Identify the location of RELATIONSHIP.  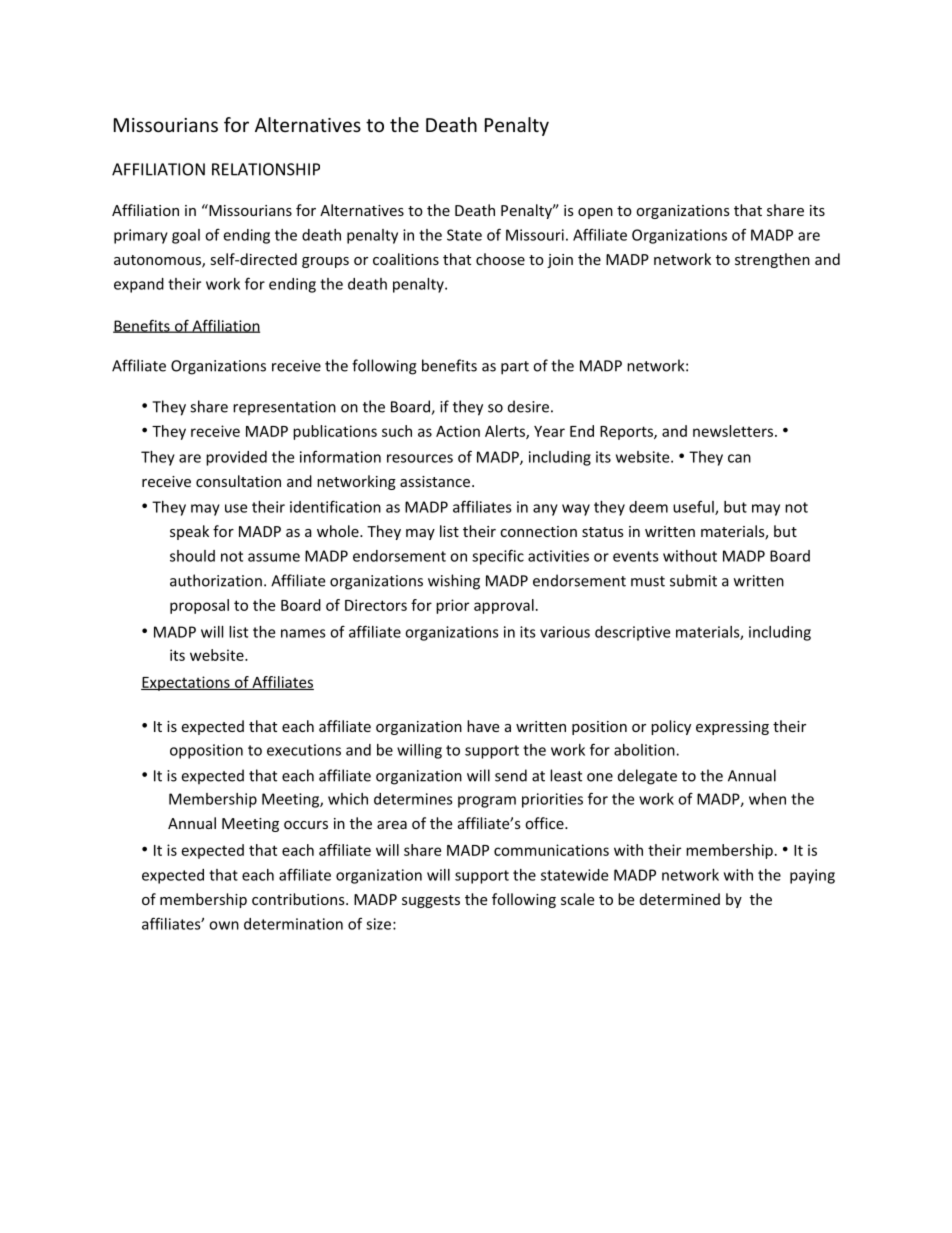
(266, 169).
